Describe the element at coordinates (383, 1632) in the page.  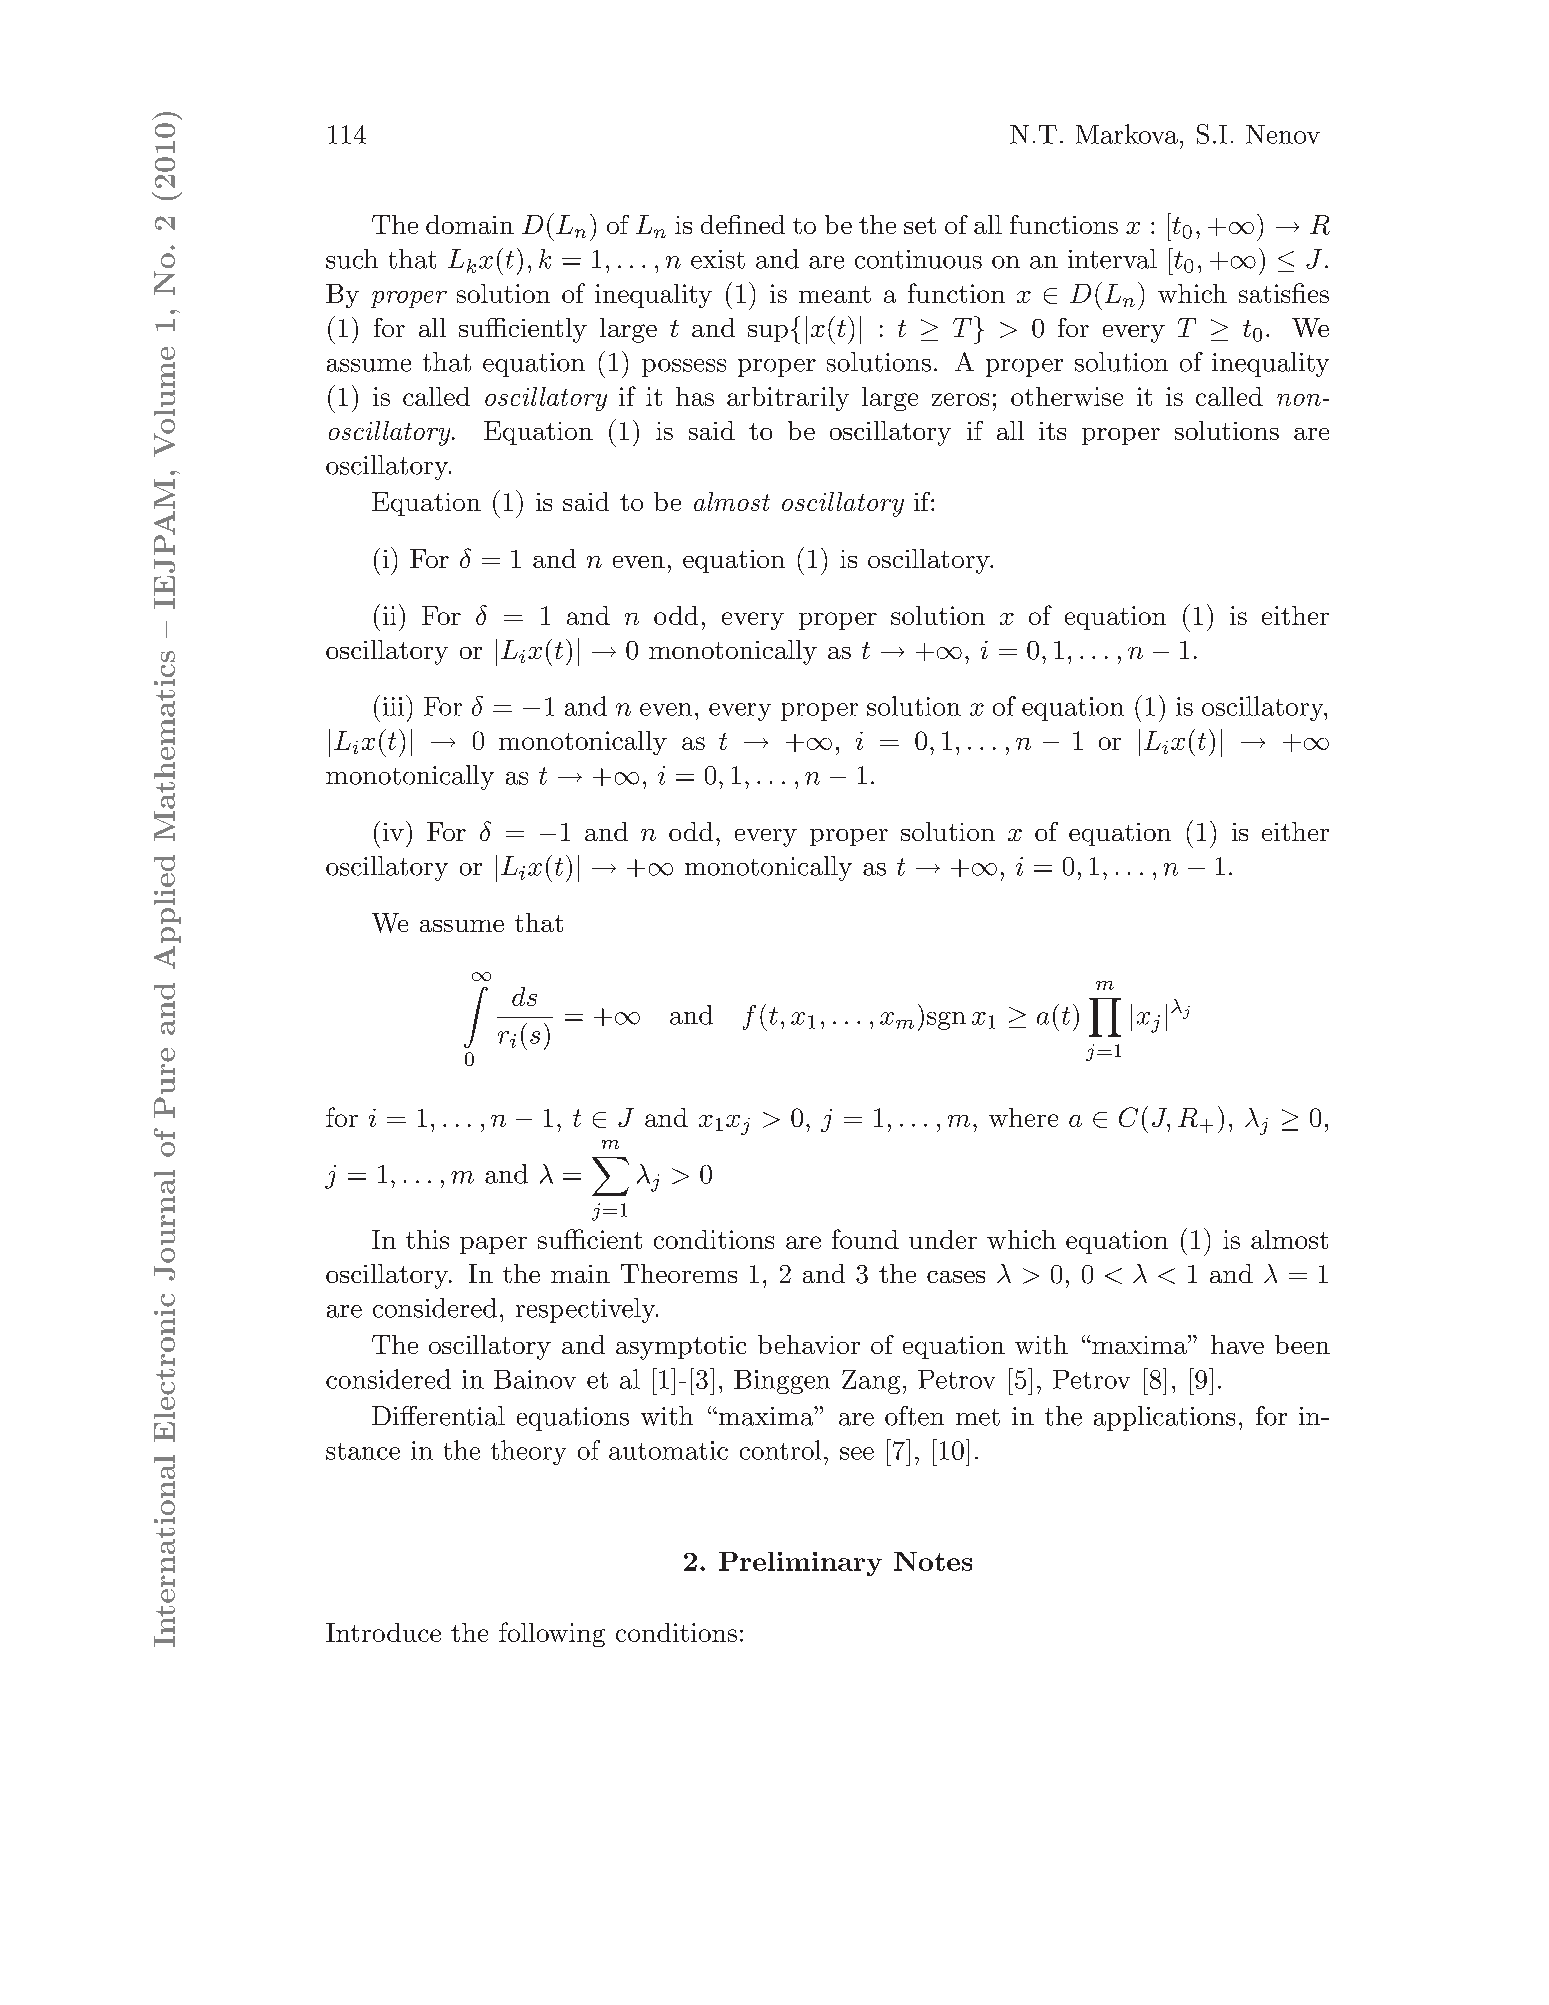
I see `Introduce` at that location.
